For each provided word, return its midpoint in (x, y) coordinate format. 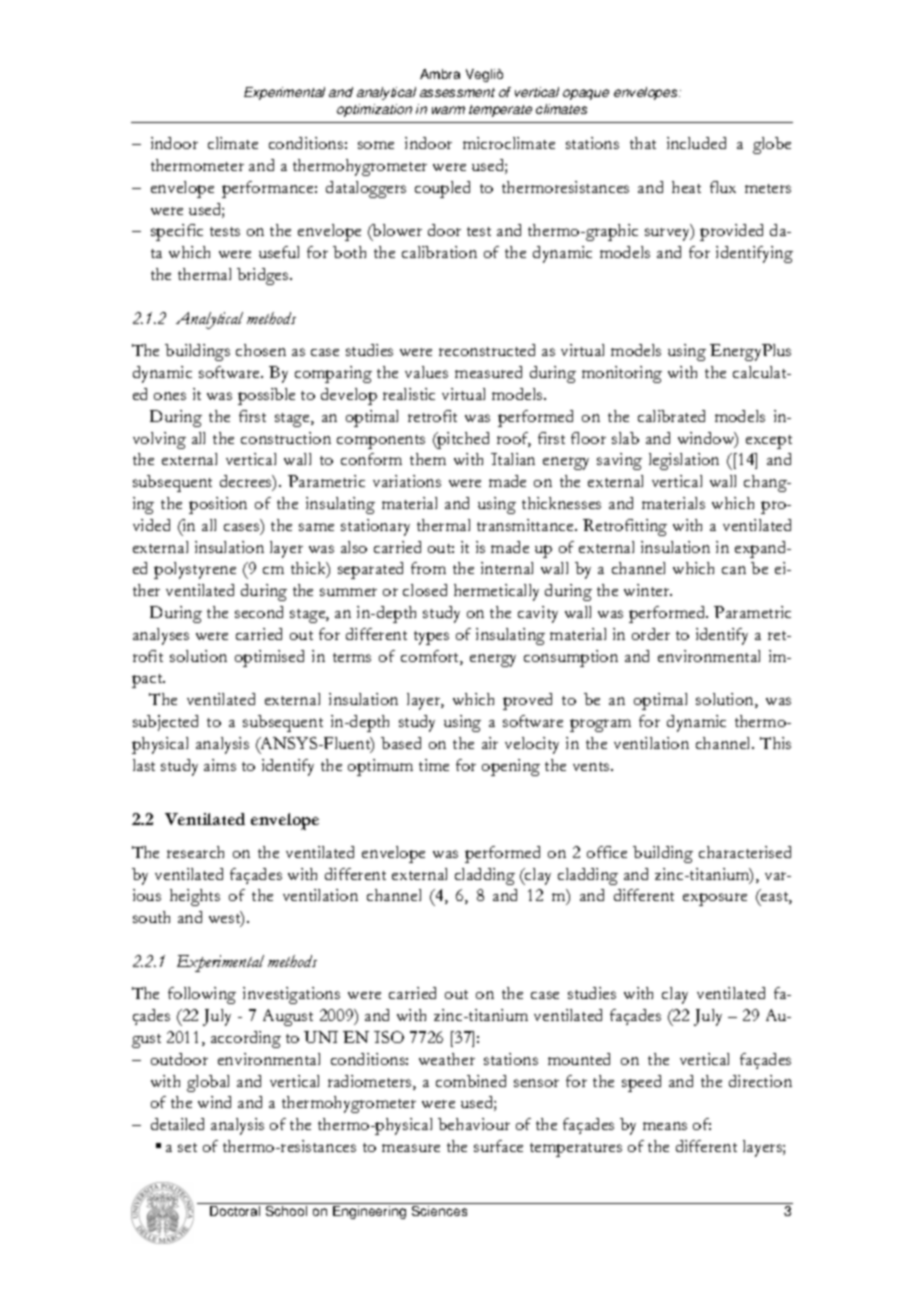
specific (177, 232)
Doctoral (235, 1211)
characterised (745, 852)
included (696, 143)
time (434, 765)
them (428, 459)
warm (448, 110)
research (195, 852)
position (218, 505)
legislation (684, 461)
